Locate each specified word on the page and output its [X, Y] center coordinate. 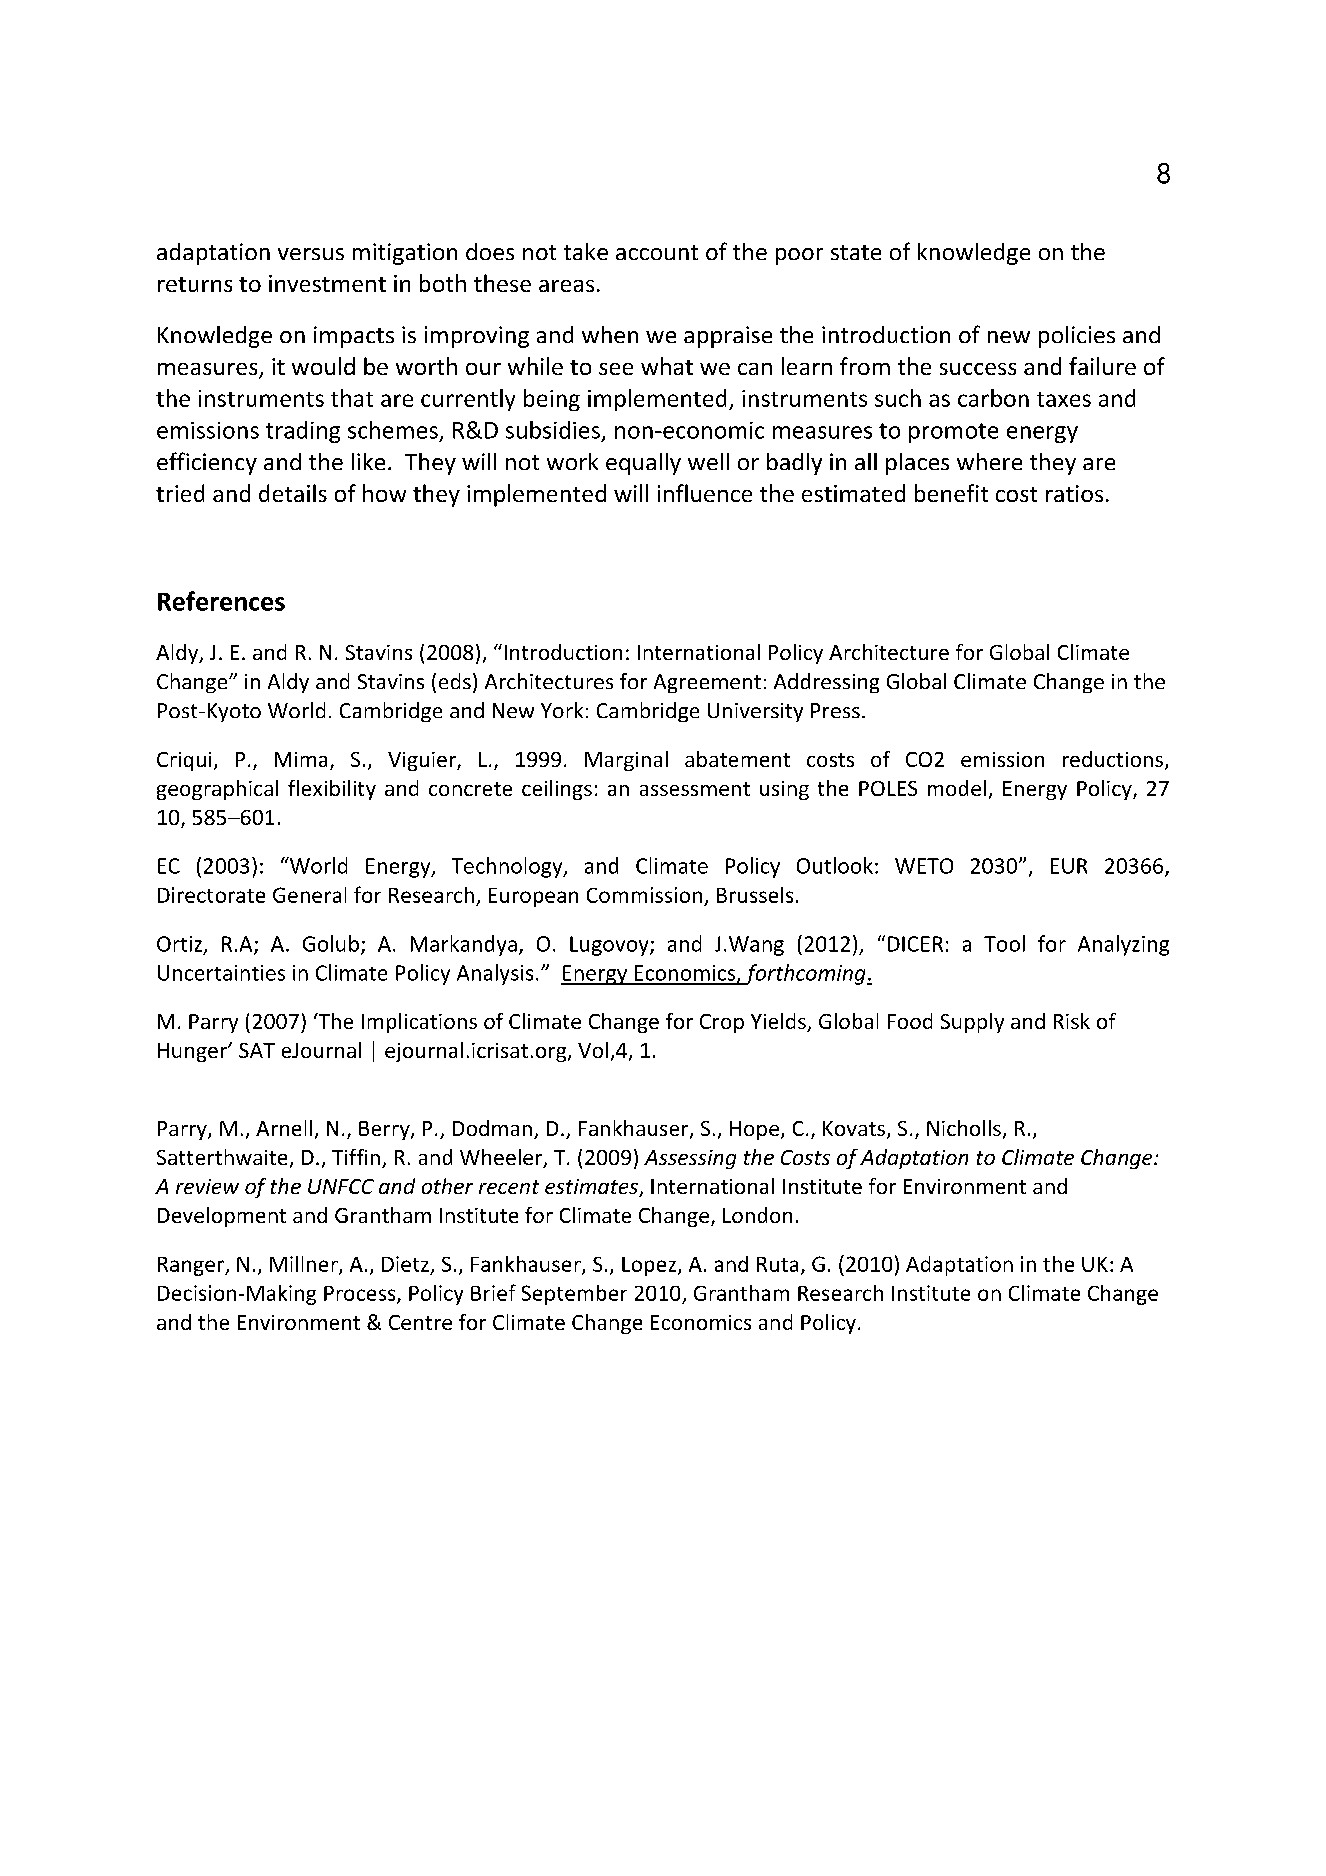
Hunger [193, 1052]
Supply [972, 1023]
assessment [695, 789]
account [657, 252]
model [957, 788]
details [293, 493]
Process [361, 1295]
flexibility [332, 790]
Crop [722, 1023]
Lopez [650, 1266]
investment [327, 283]
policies [1077, 337]
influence [705, 493]
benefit [951, 493]
